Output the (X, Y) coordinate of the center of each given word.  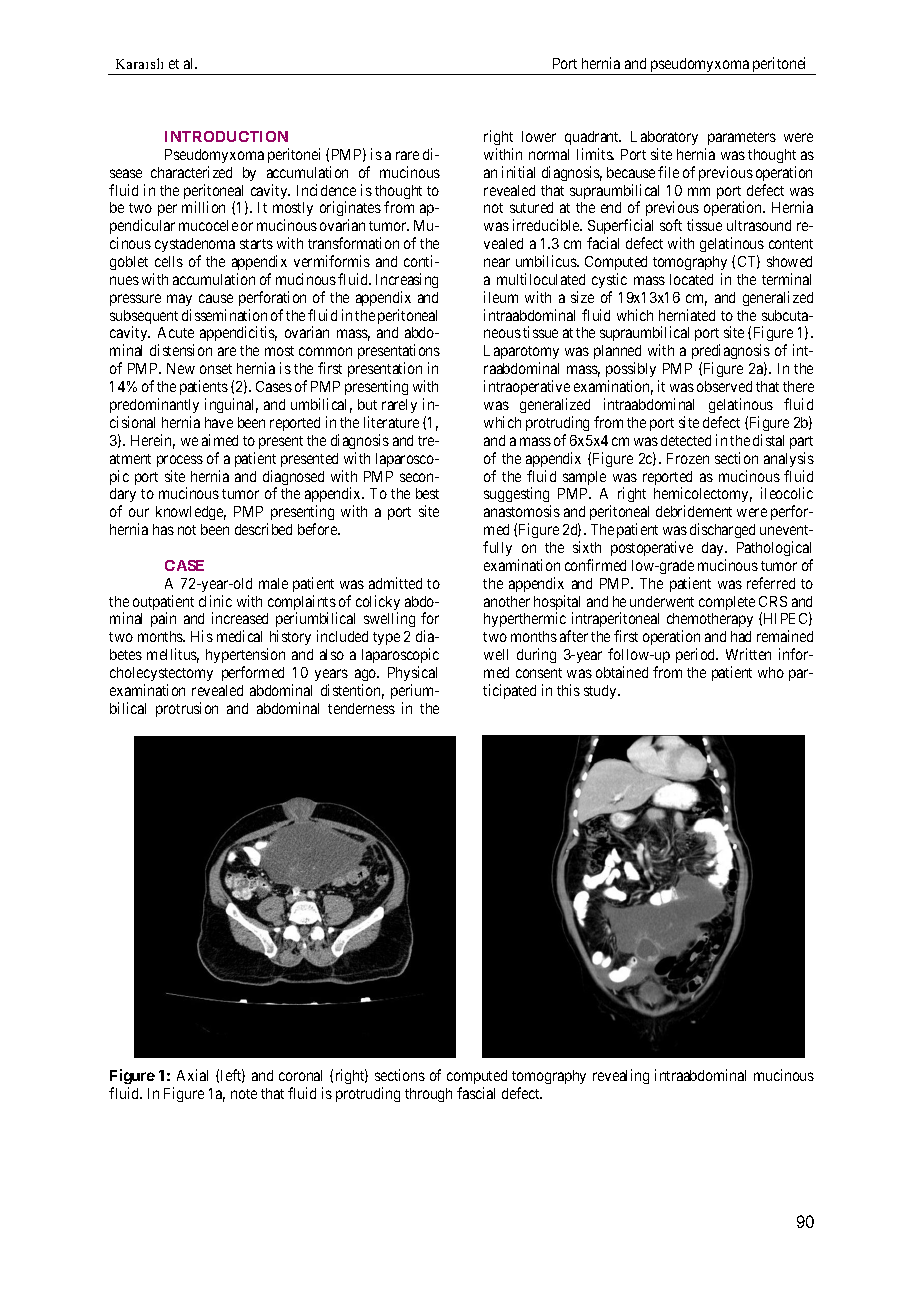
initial (518, 172)
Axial (192, 1075)
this (568, 690)
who (771, 672)
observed (724, 386)
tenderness (361, 708)
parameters (742, 138)
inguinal (231, 405)
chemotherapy (710, 622)
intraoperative (527, 387)
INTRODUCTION (226, 136)
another (507, 601)
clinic (215, 601)
